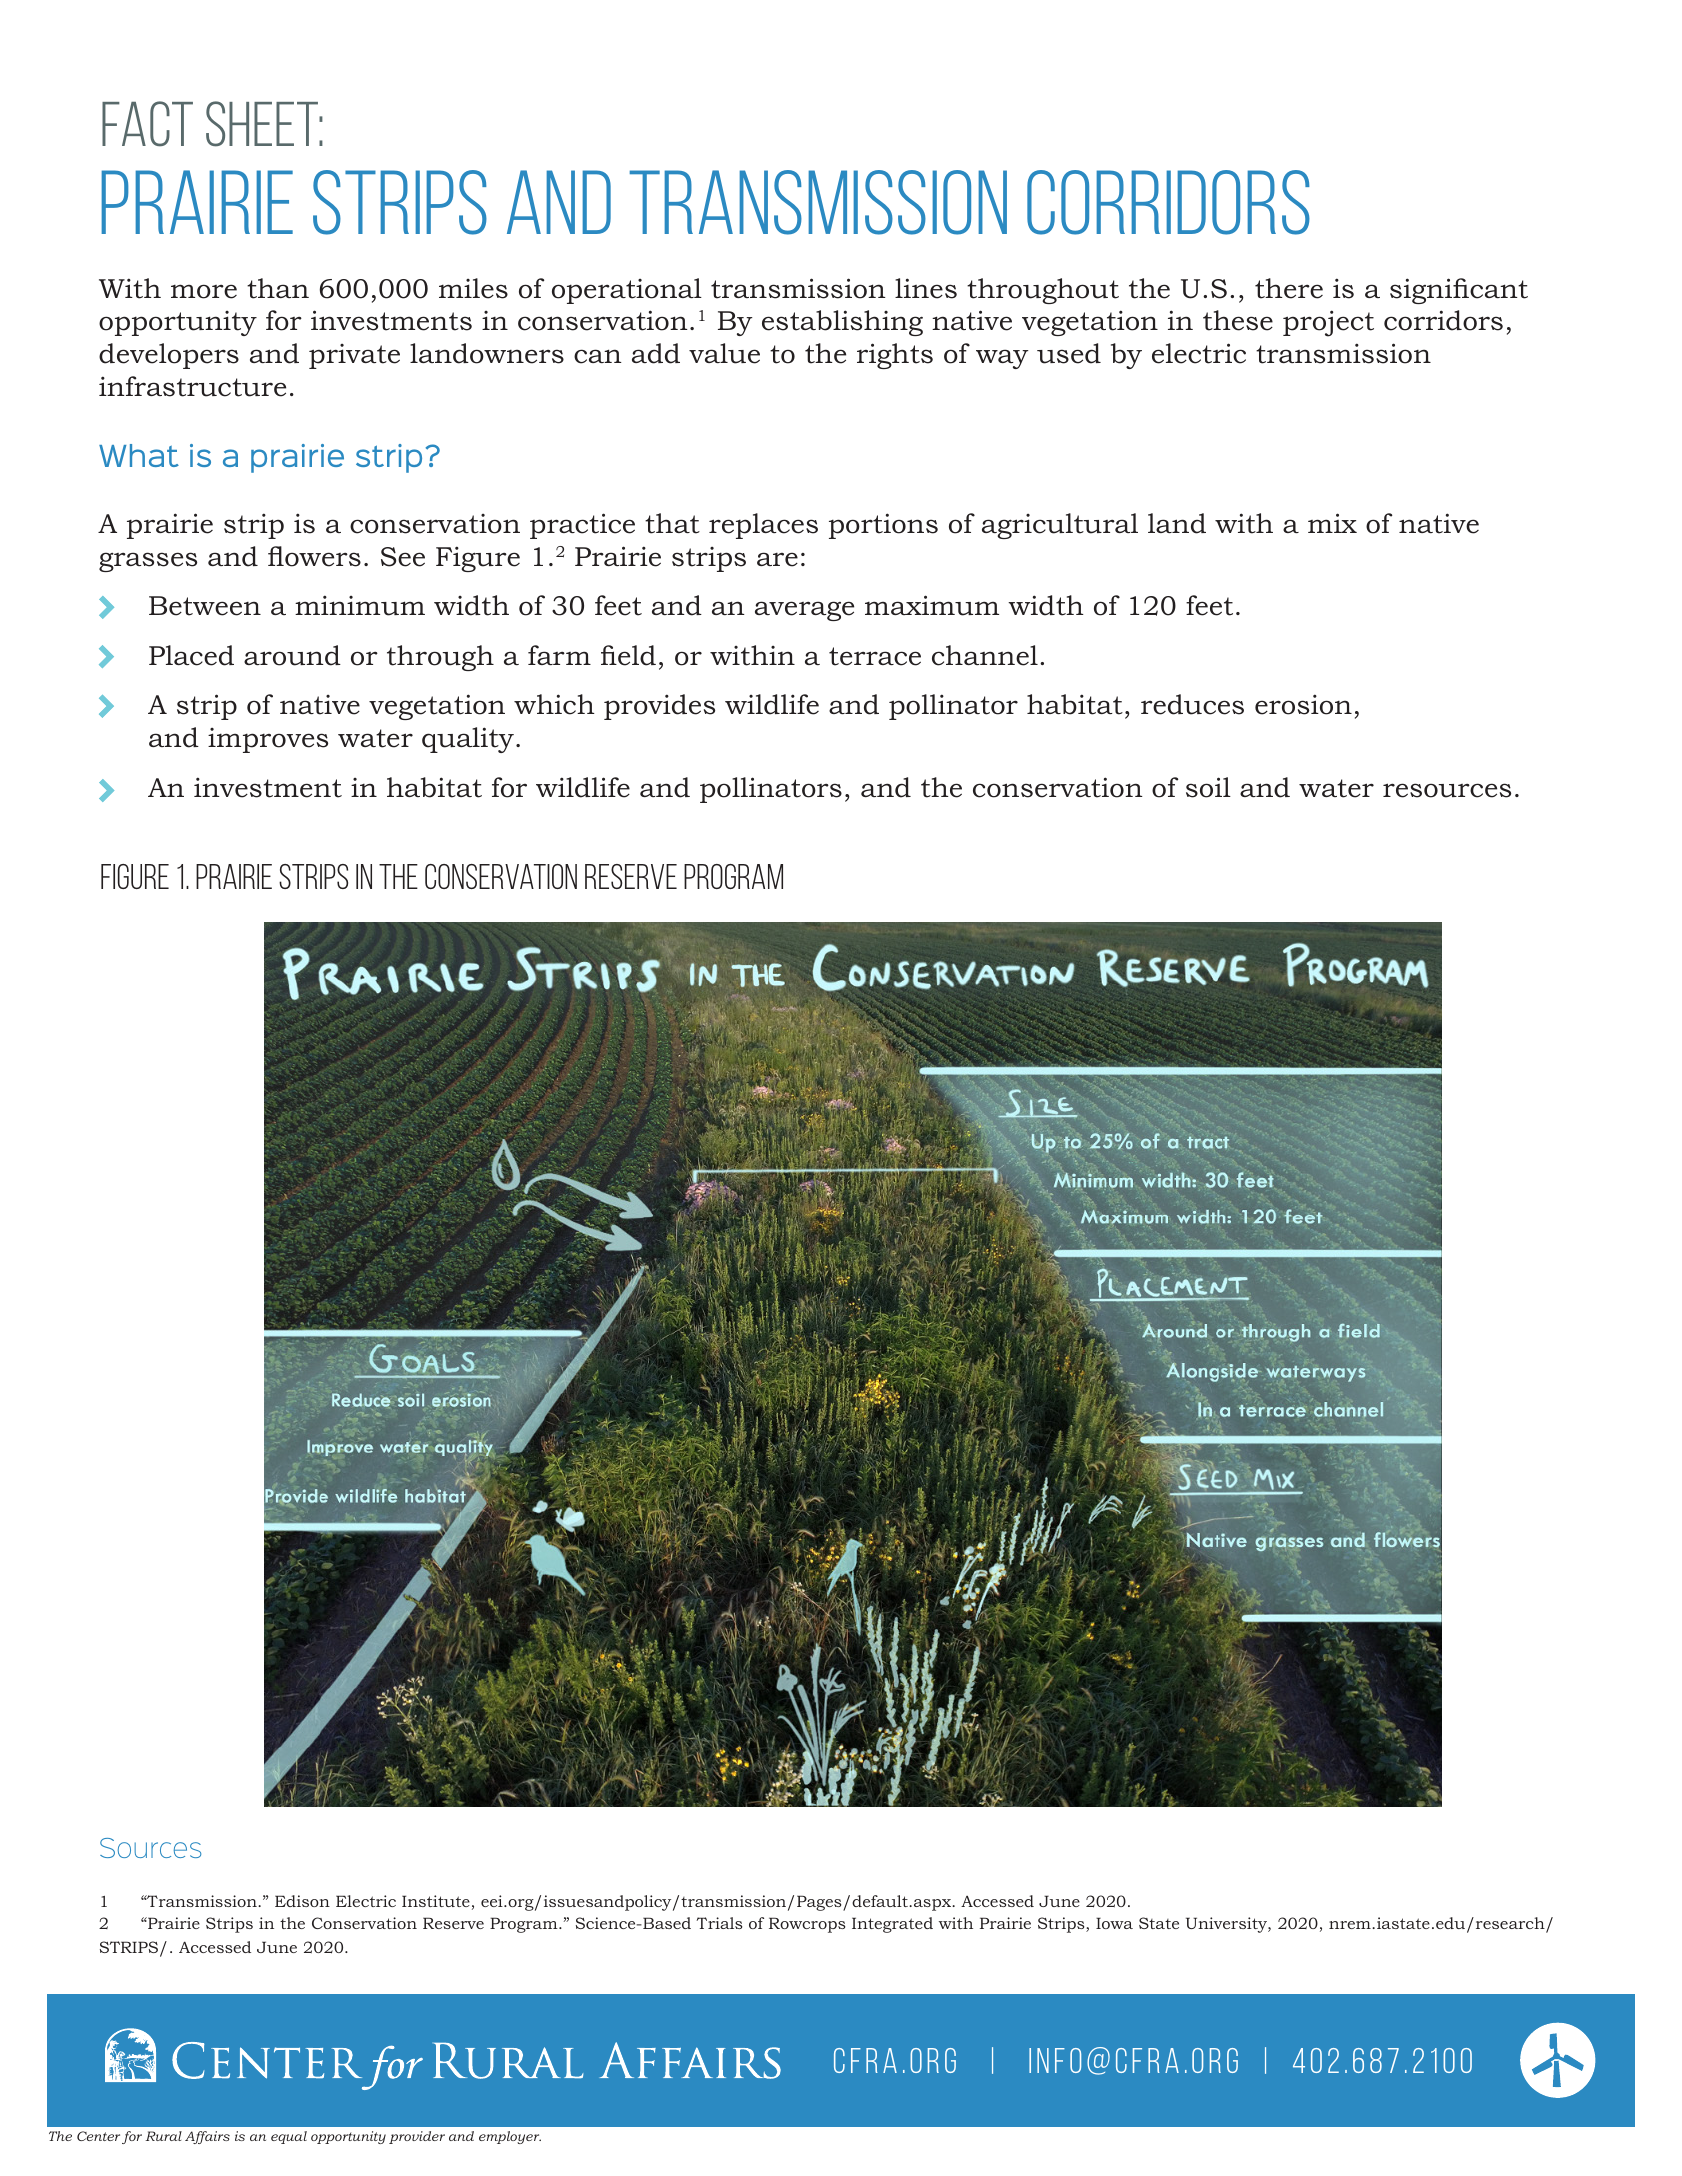  Describe the element at coordinates (147, 124) in the screenshot. I see `Fact` at that location.
